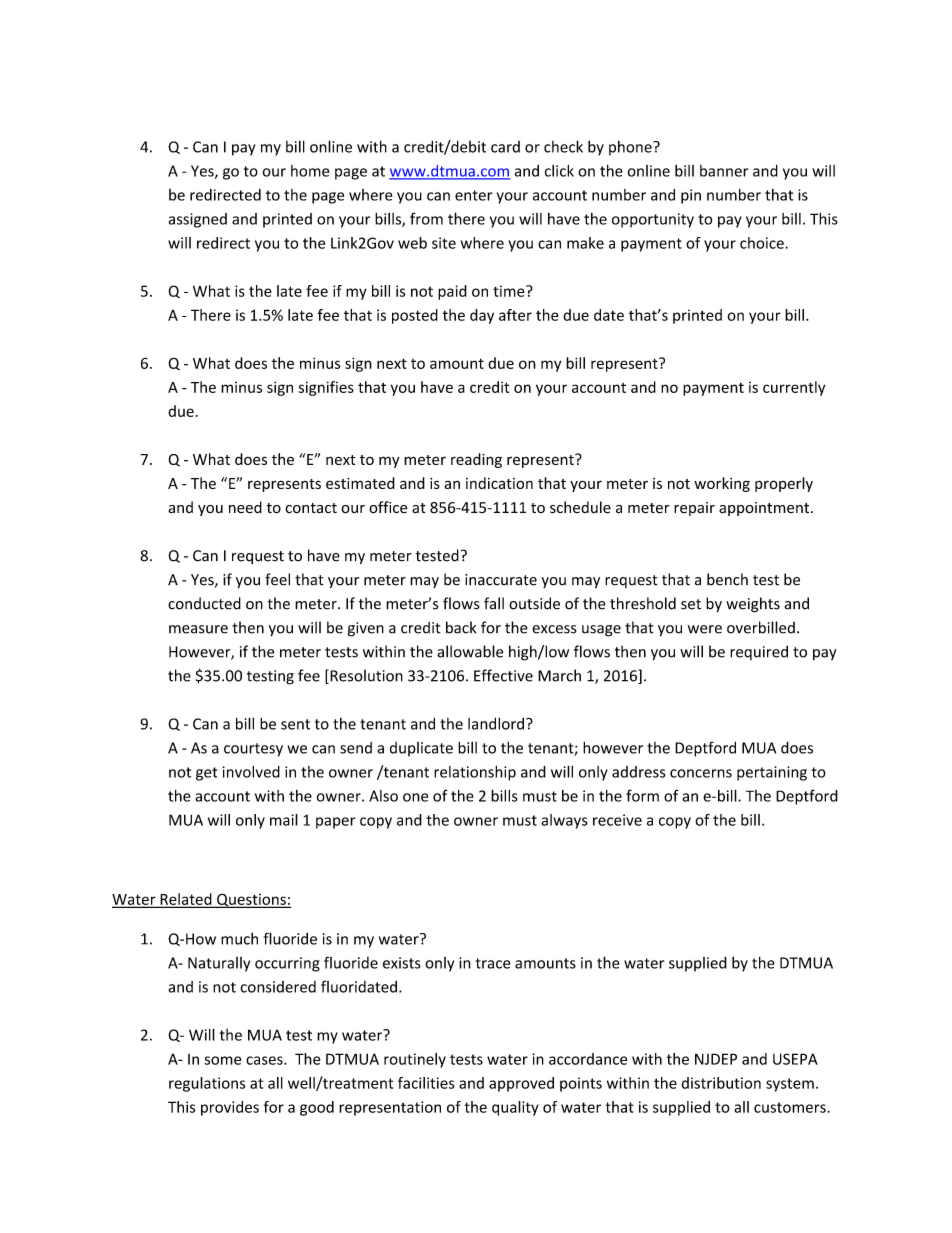 The width and height of the document is (952, 1233). I want to click on feel, so click(277, 579).
